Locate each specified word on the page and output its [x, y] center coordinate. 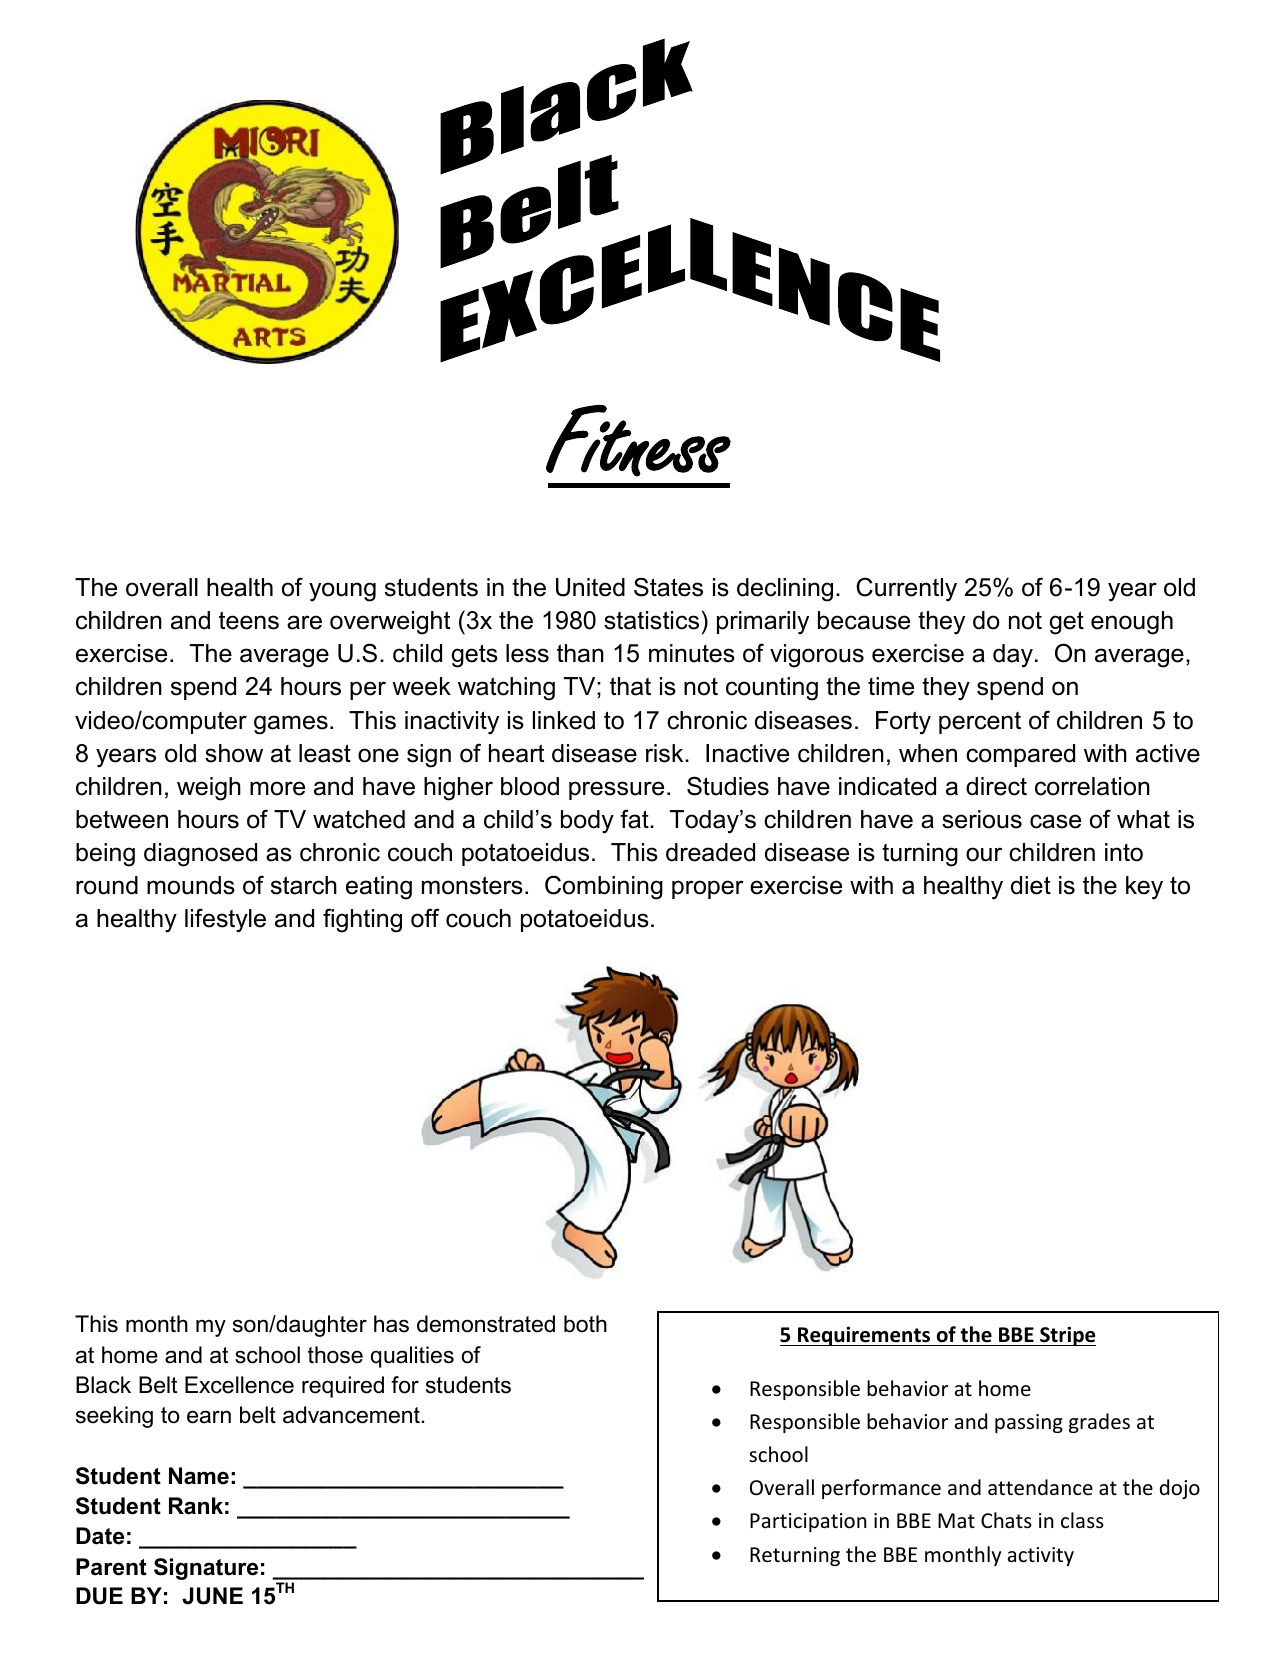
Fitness [638, 441]
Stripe [1067, 1336]
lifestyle [225, 920]
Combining [604, 887]
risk [666, 753]
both [585, 1324]
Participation [808, 1522]
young [342, 592]
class [1082, 1520]
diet [1031, 885]
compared [1020, 755]
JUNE [212, 1596]
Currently [906, 589]
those [335, 1355]
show [234, 753]
